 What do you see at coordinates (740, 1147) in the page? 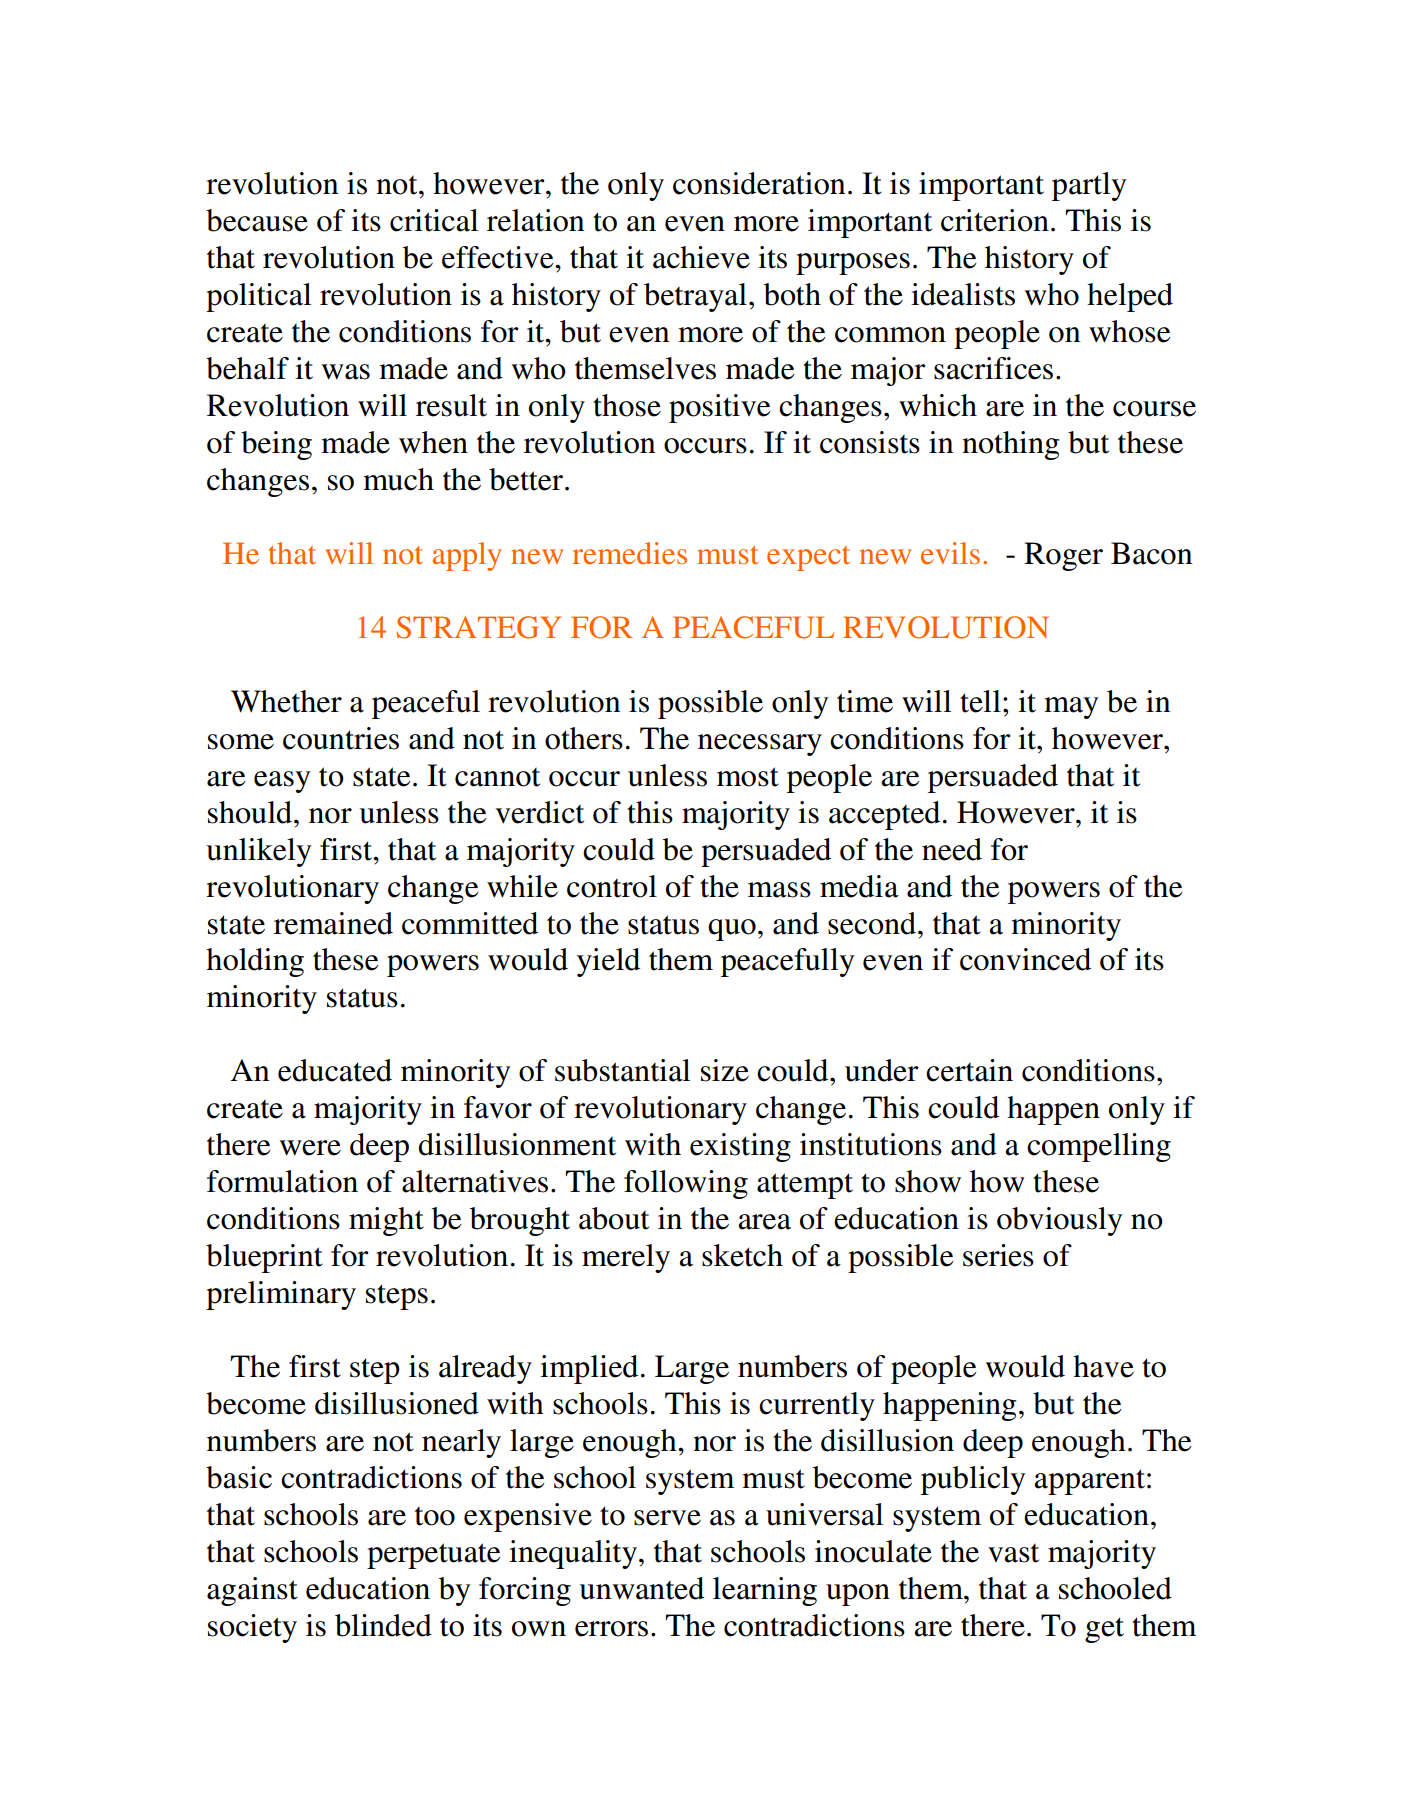
I see `existing` at bounding box center [740, 1147].
